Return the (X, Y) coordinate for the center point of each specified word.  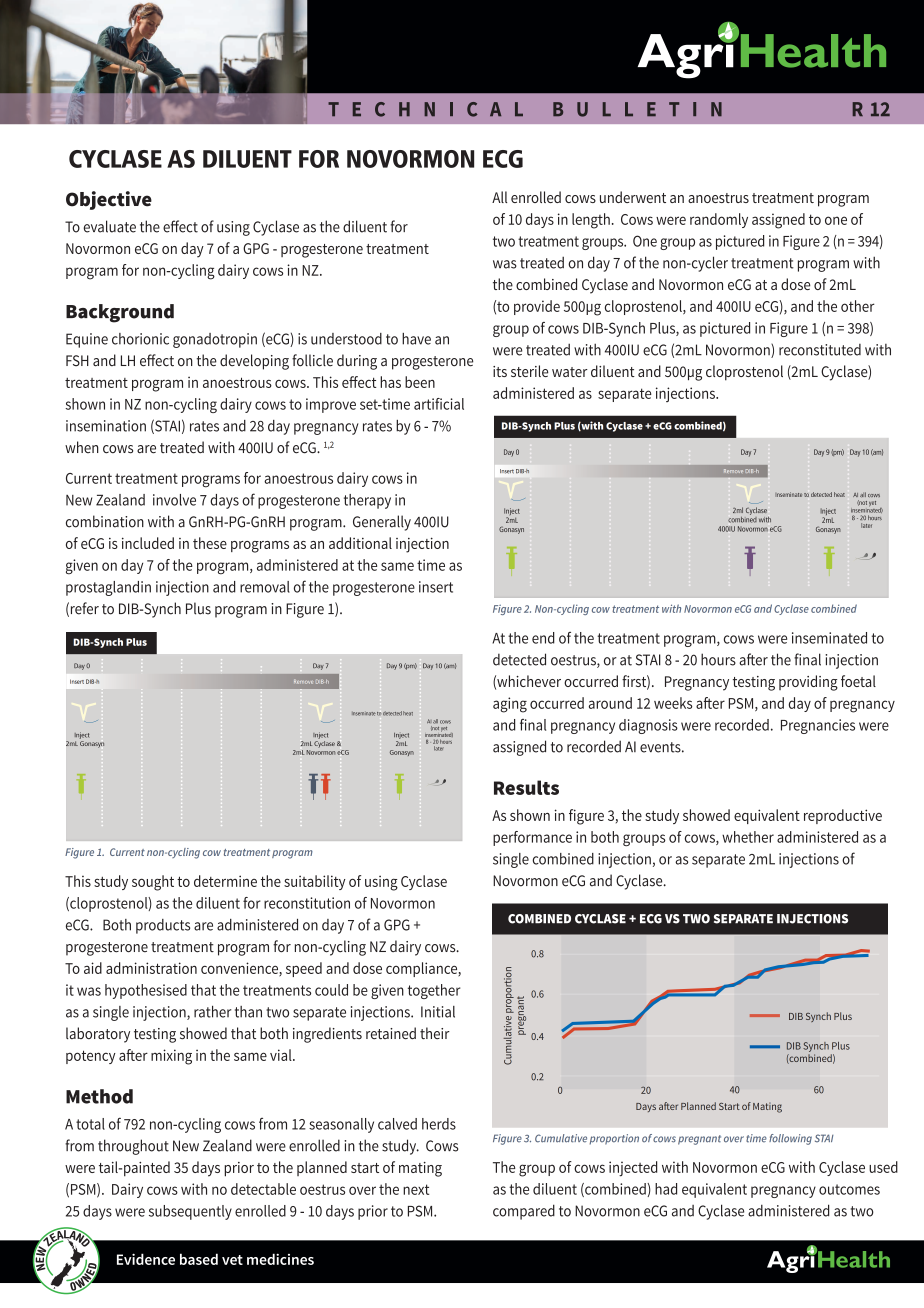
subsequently (190, 1212)
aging (510, 705)
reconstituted (820, 350)
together (434, 991)
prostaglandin (108, 588)
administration (151, 968)
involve (174, 500)
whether (748, 837)
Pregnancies (818, 726)
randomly (719, 220)
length (591, 221)
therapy (367, 501)
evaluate (110, 226)
